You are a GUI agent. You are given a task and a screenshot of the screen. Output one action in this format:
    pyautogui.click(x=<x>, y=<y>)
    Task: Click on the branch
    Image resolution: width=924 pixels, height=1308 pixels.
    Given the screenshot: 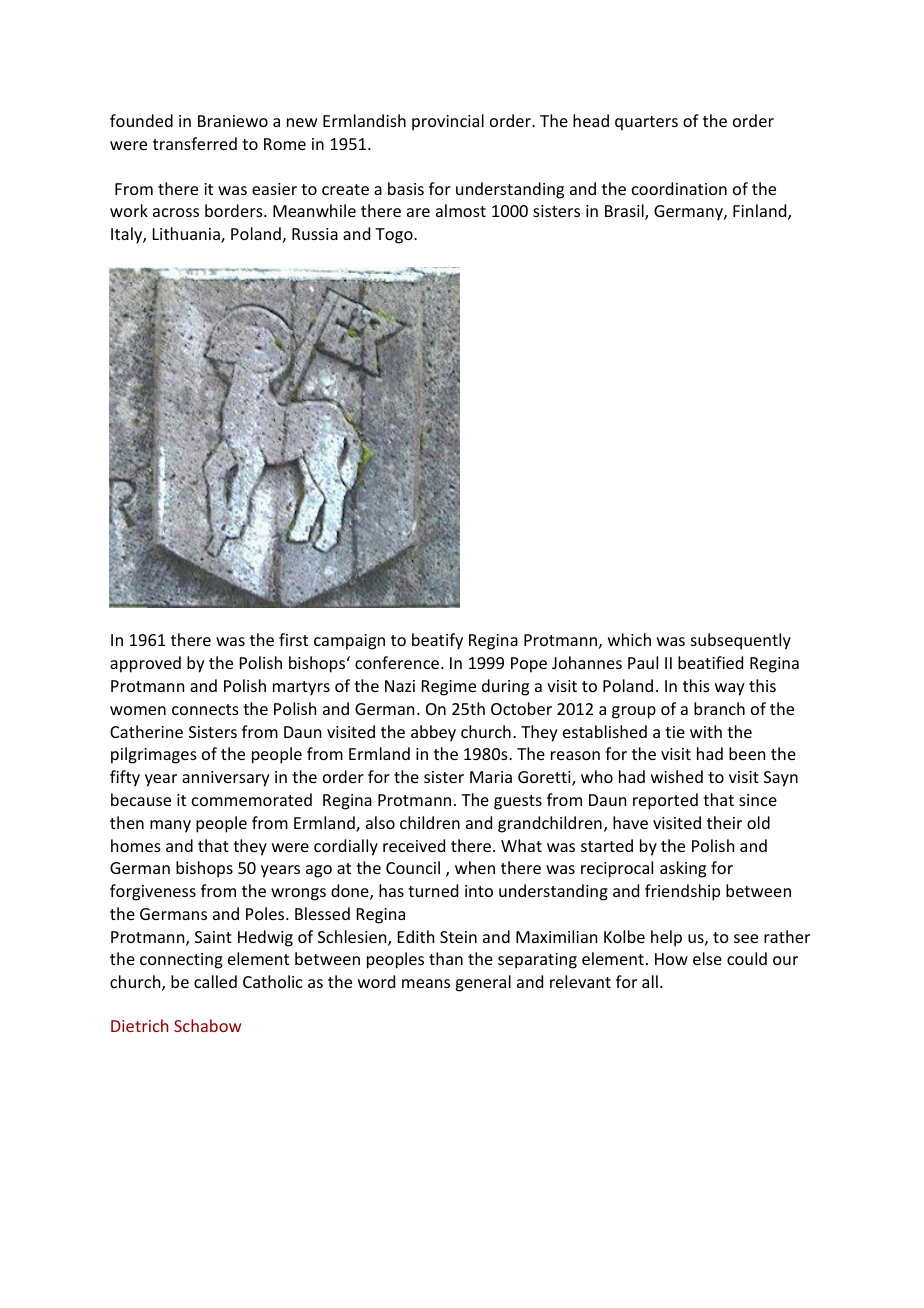 What is the action you would take?
    pyautogui.click(x=719, y=708)
